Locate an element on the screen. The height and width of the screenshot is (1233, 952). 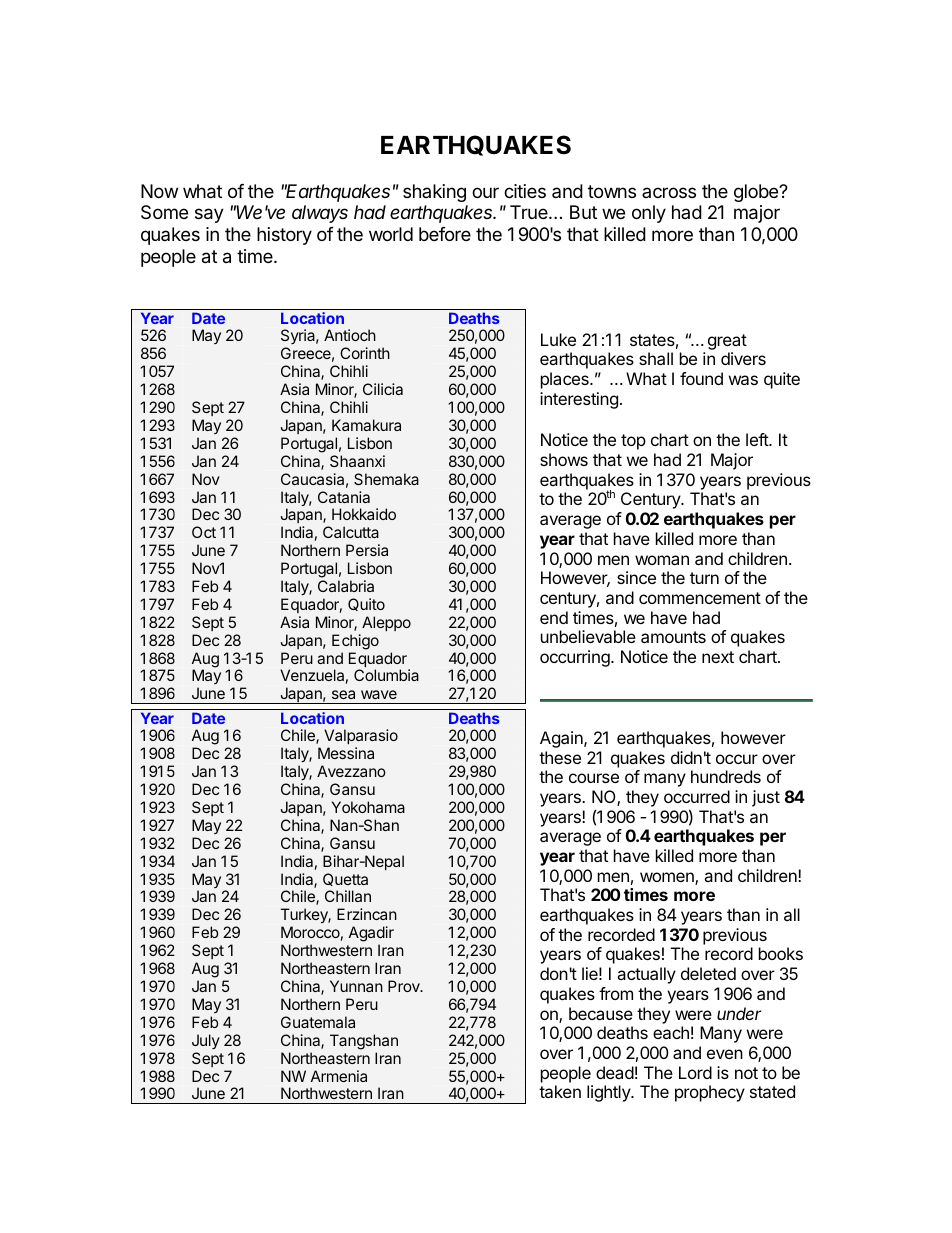
July is located at coordinates (206, 1041).
